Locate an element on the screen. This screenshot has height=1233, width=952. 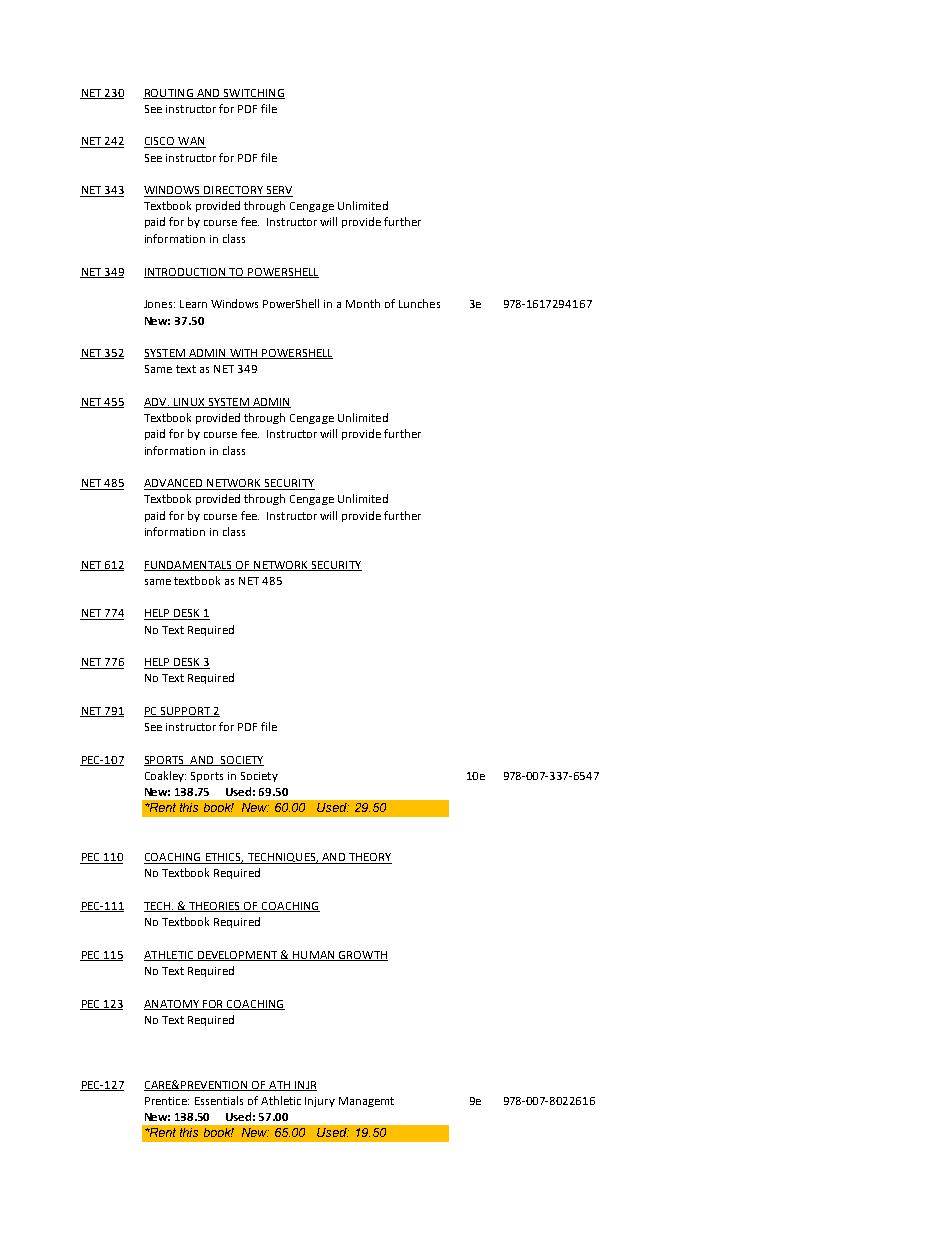
WITH is located at coordinates (244, 354).
